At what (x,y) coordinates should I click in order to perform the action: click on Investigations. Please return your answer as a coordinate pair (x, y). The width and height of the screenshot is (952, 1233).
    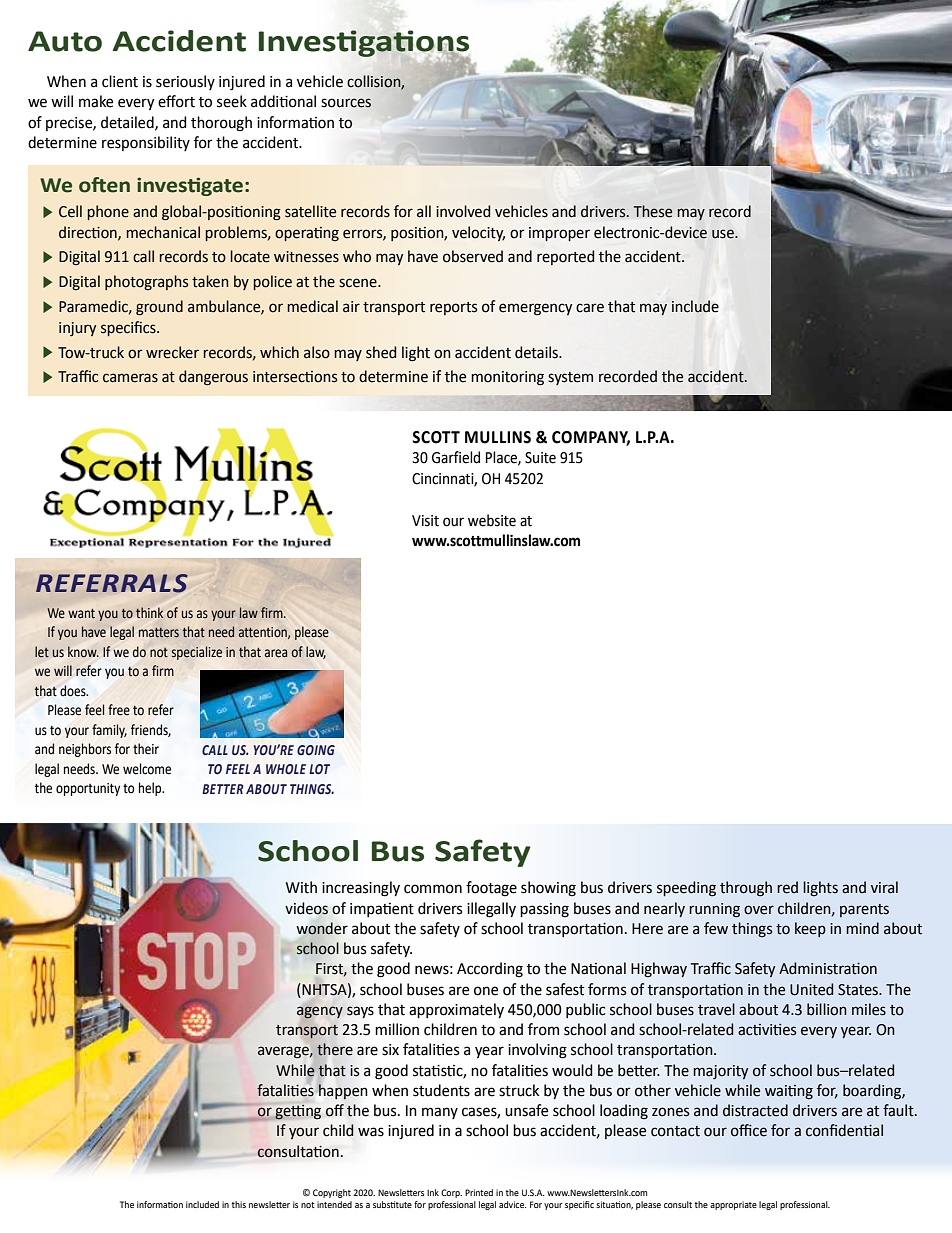
    Looking at the image, I should click on (364, 44).
